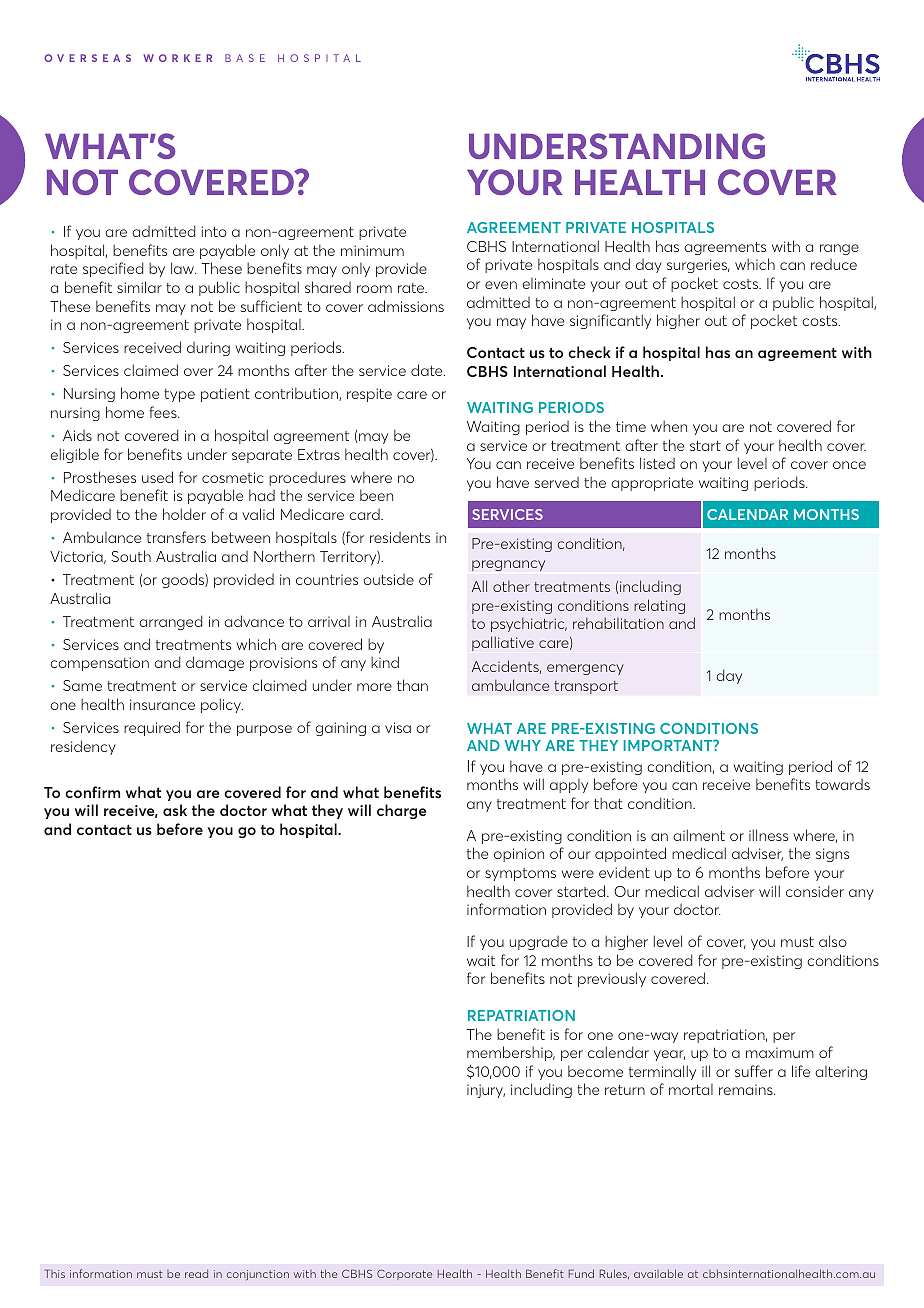  What do you see at coordinates (625, 1090) in the screenshot?
I see `return` at bounding box center [625, 1090].
